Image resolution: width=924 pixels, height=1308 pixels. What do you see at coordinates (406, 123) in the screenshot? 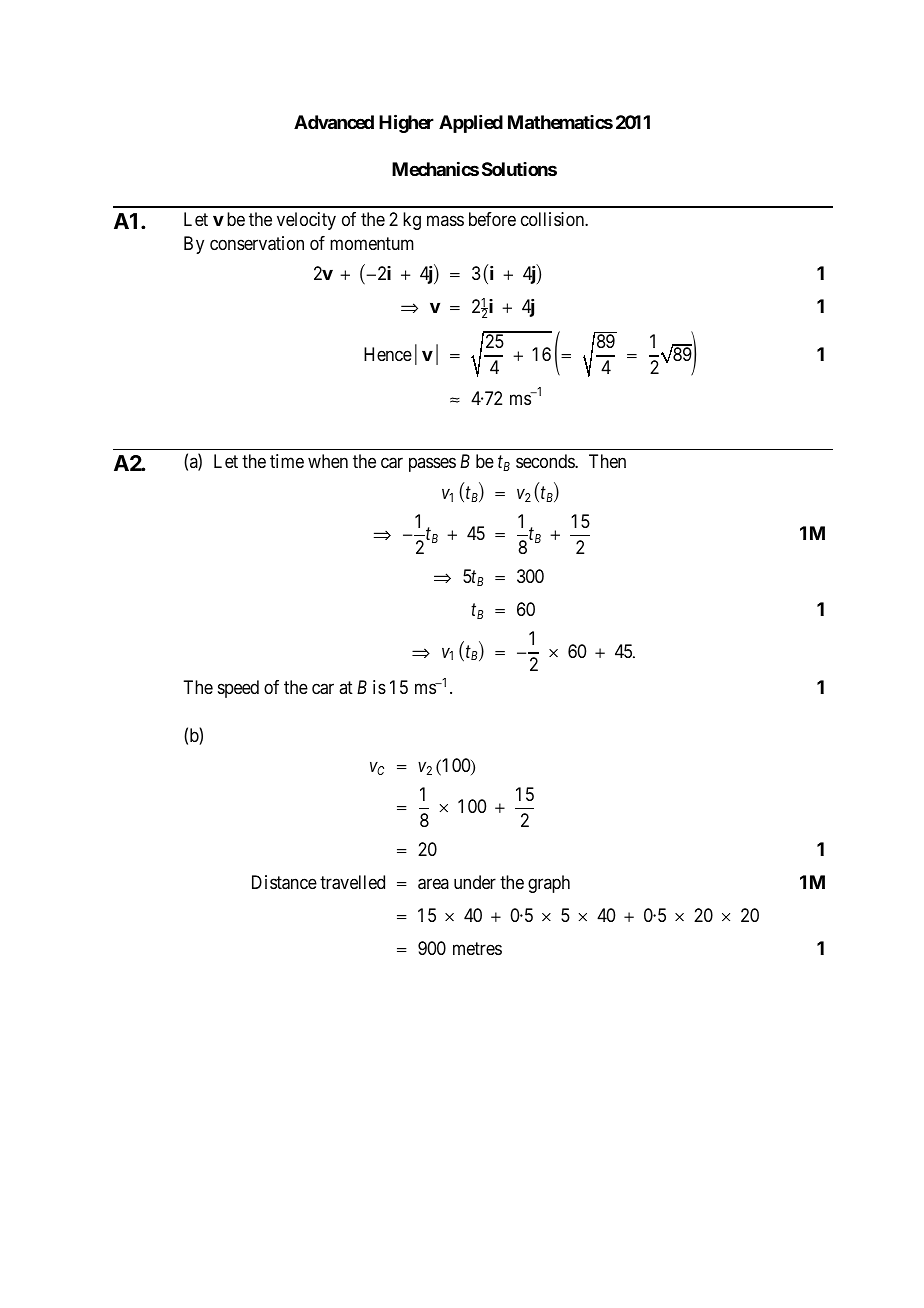
I see `Higher` at bounding box center [406, 123].
